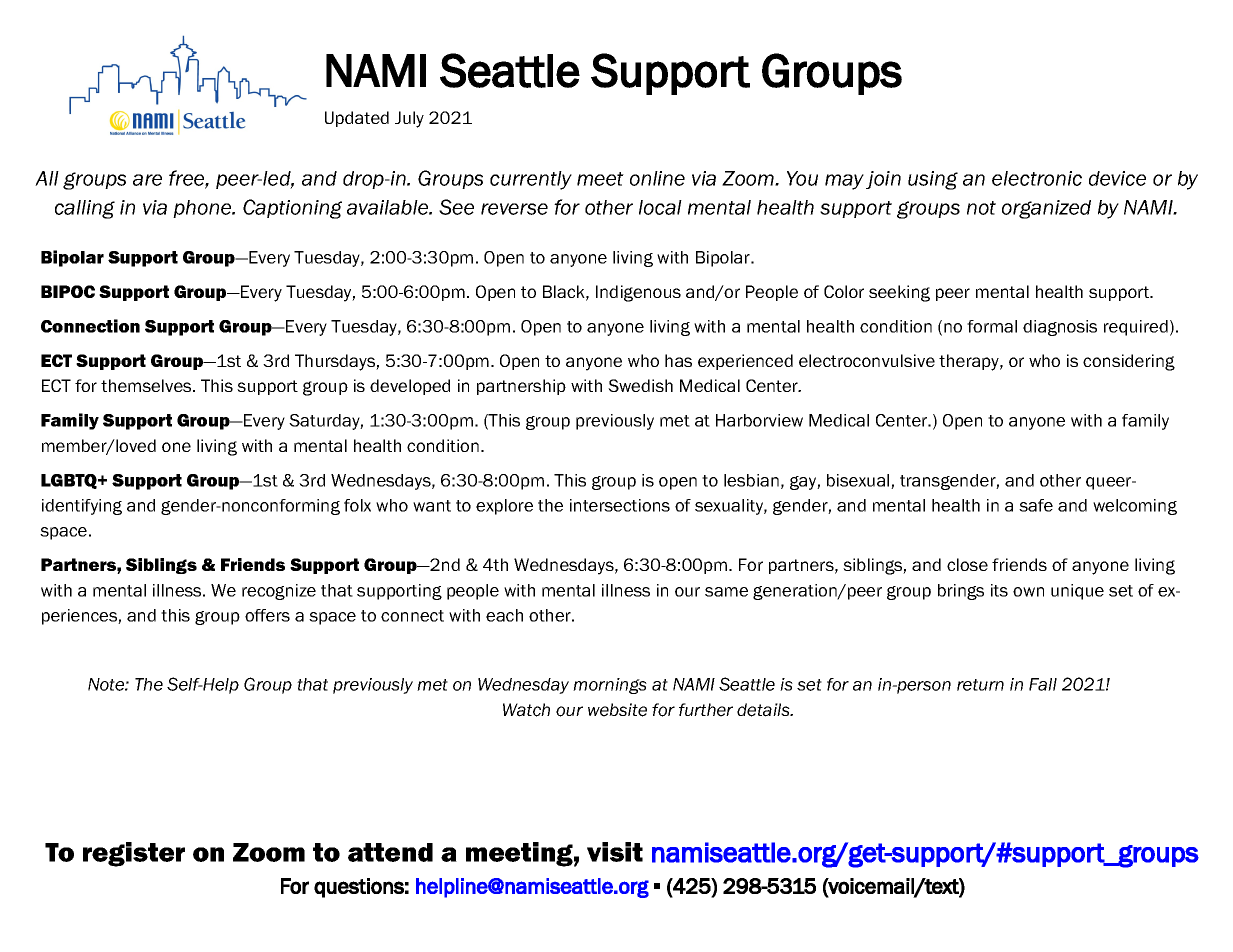  Describe the element at coordinates (657, 178) in the document. I see `online` at that location.
